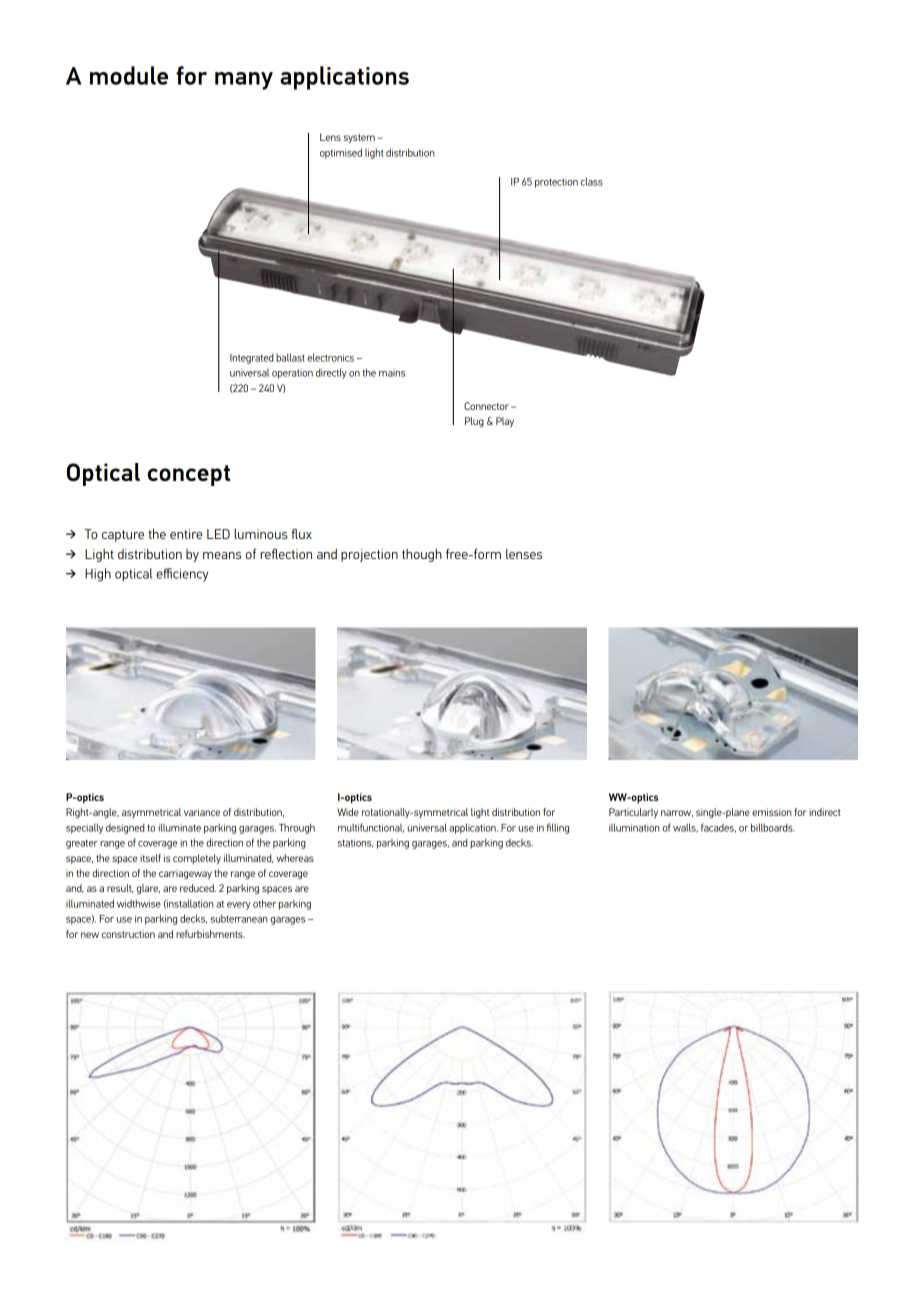  I want to click on module, so click(129, 75).
